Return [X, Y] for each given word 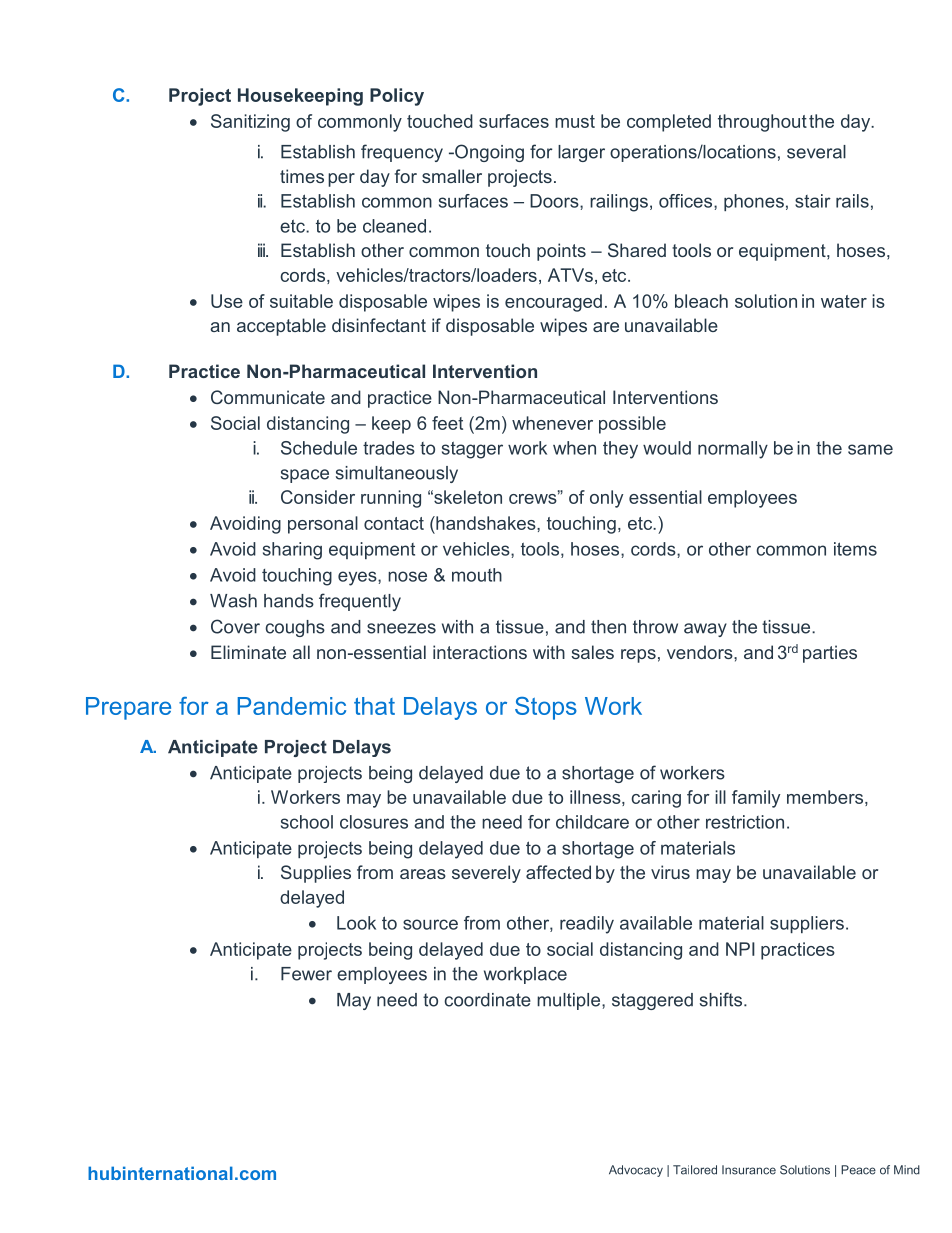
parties [830, 654]
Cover [235, 626]
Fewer [306, 974]
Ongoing [488, 153]
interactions [480, 652]
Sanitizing [250, 123]
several [816, 152]
